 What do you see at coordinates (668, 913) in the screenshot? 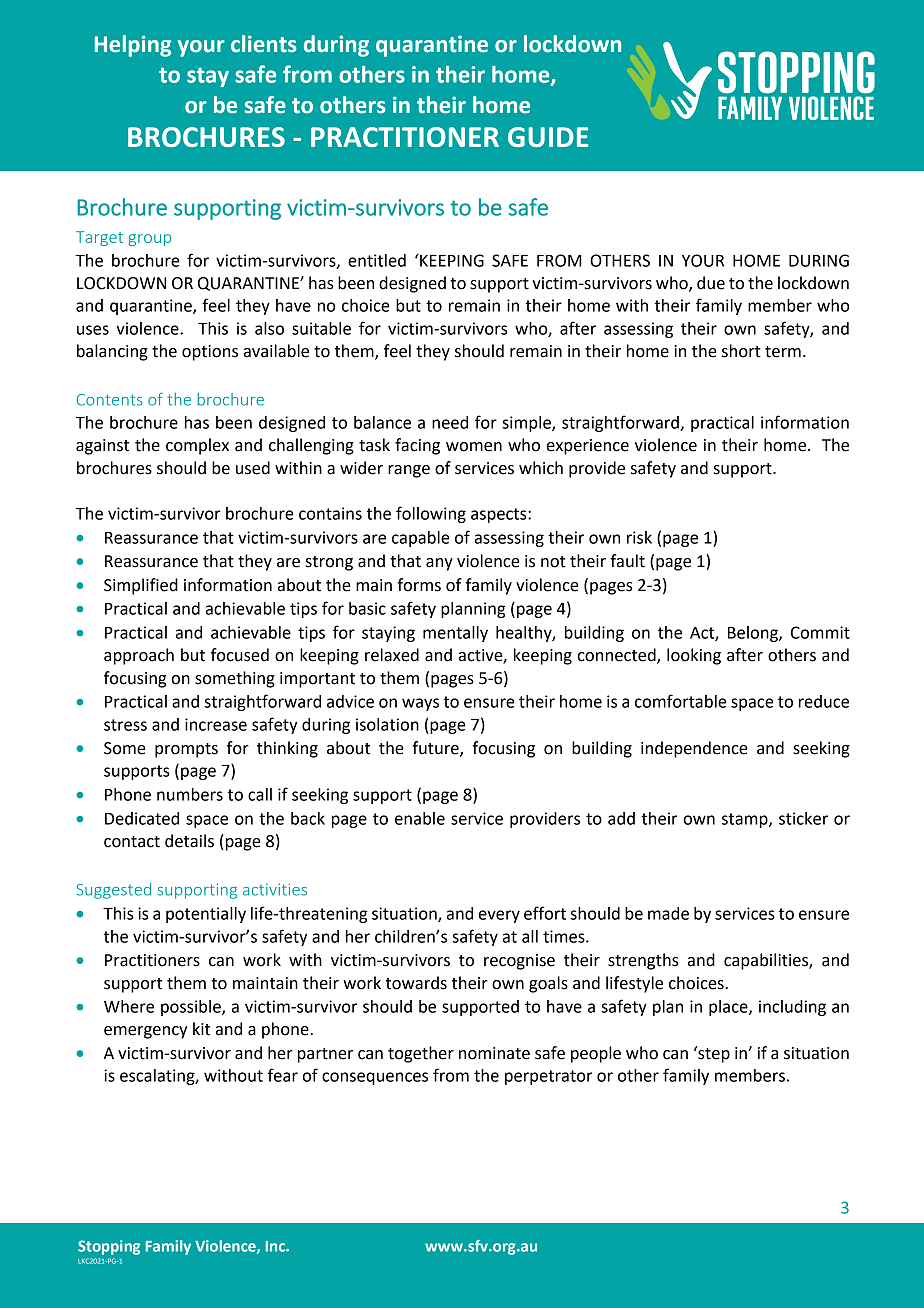
I see `made` at bounding box center [668, 913].
